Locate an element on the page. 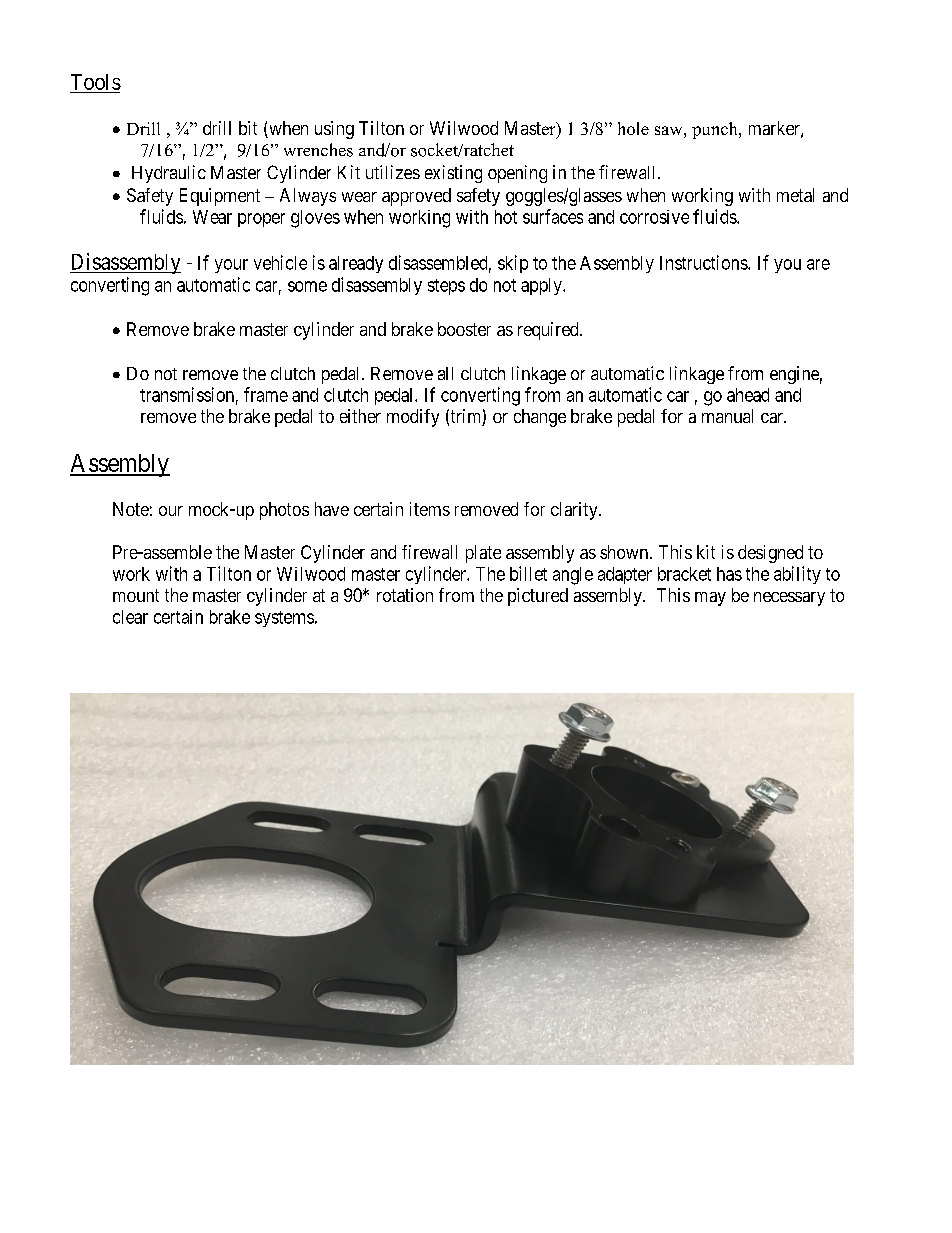 This document has height=1233, width=952. manual is located at coordinates (727, 416).
